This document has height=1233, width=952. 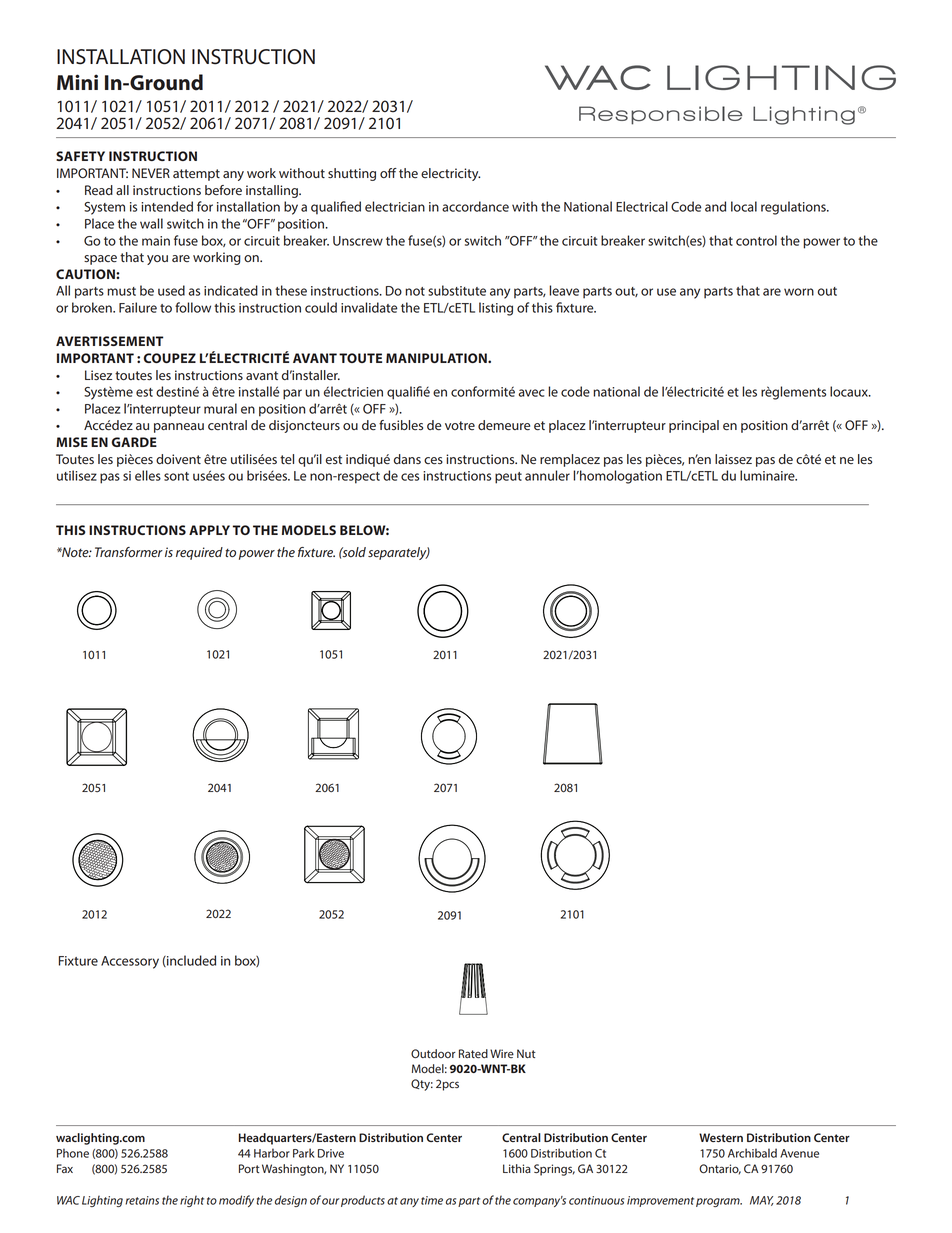 What do you see at coordinates (352, 174) in the document?
I see `shutting` at bounding box center [352, 174].
